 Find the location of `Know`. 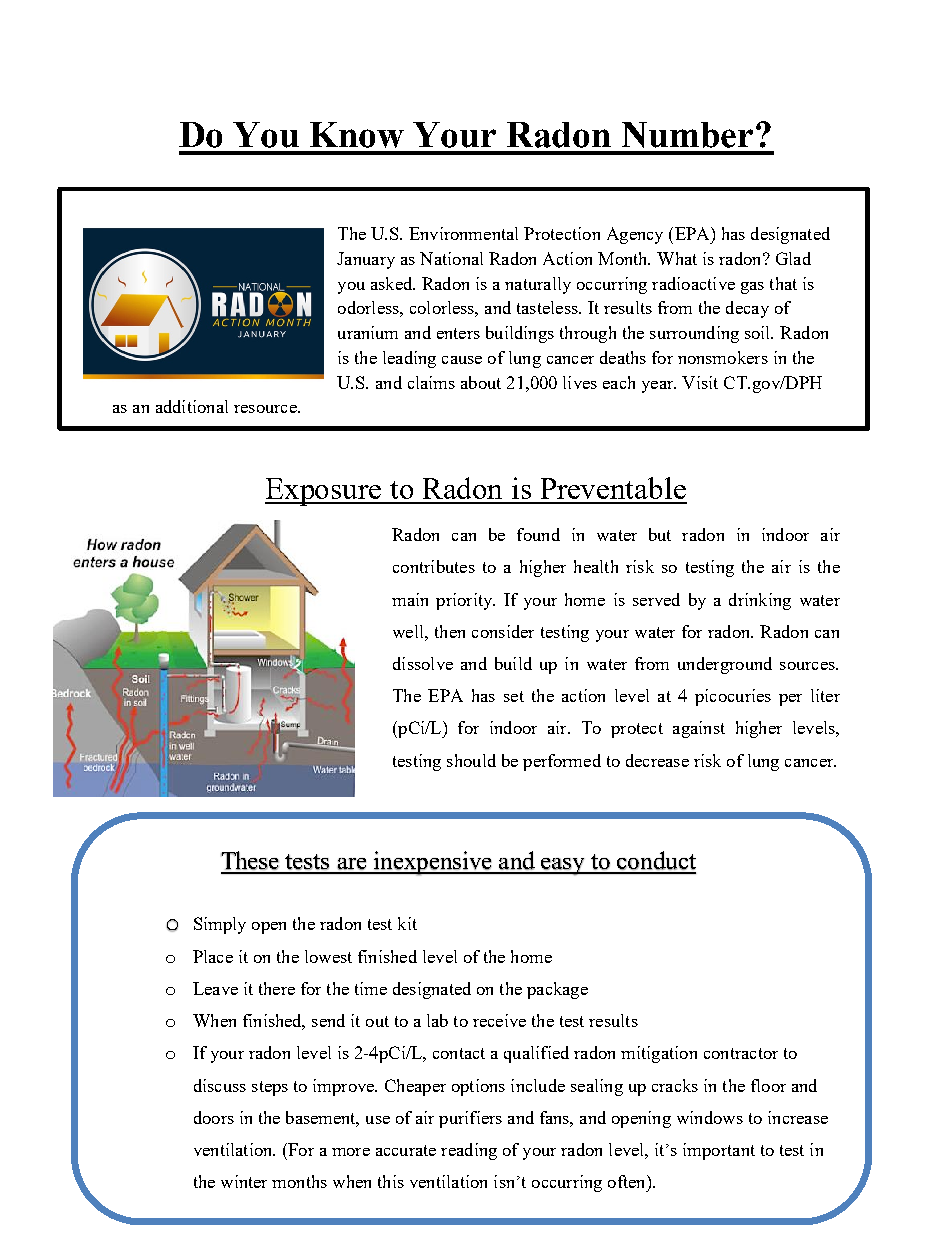

Know is located at coordinates (357, 135).
